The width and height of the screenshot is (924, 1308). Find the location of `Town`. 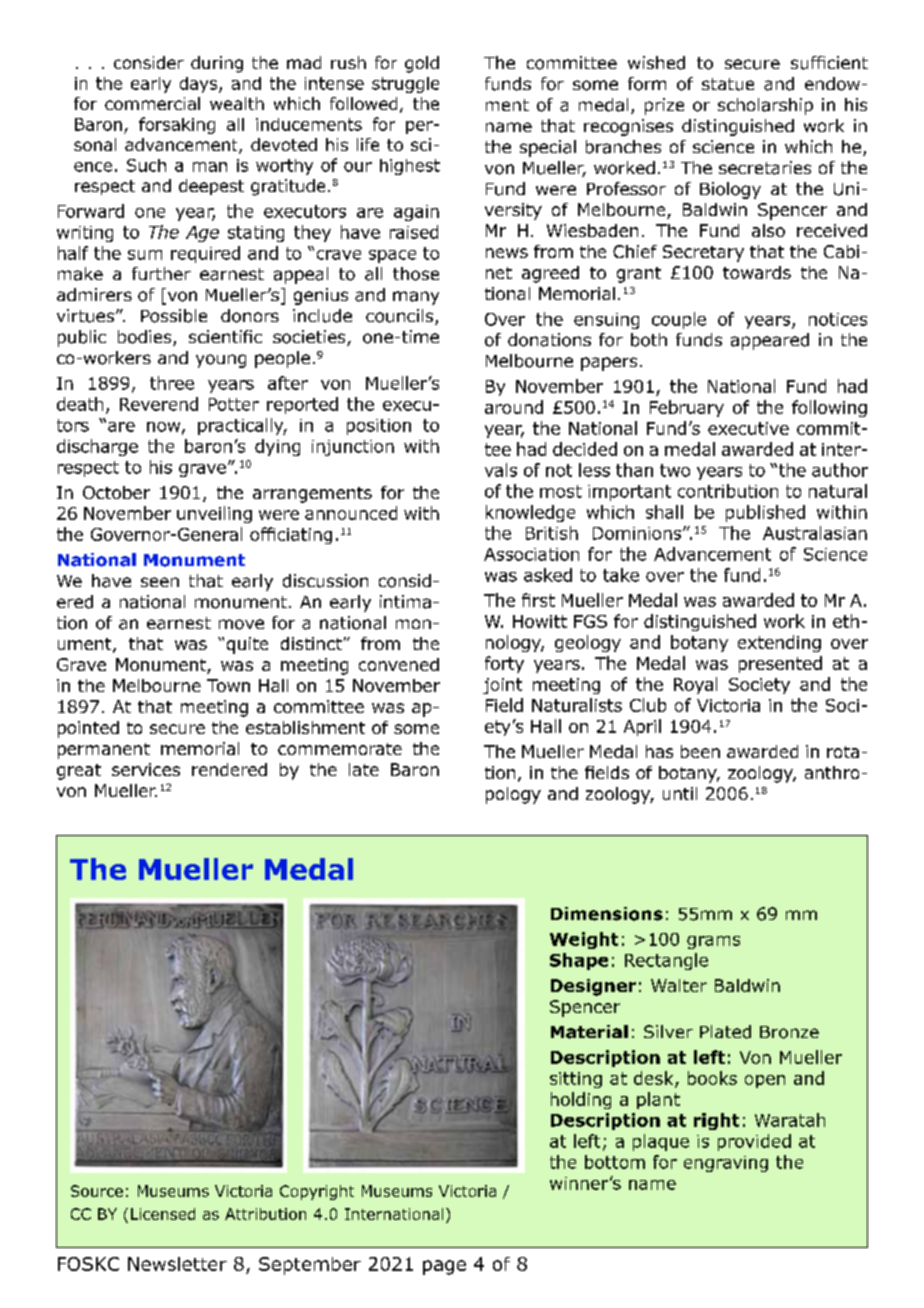

Town is located at coordinates (228, 685).
